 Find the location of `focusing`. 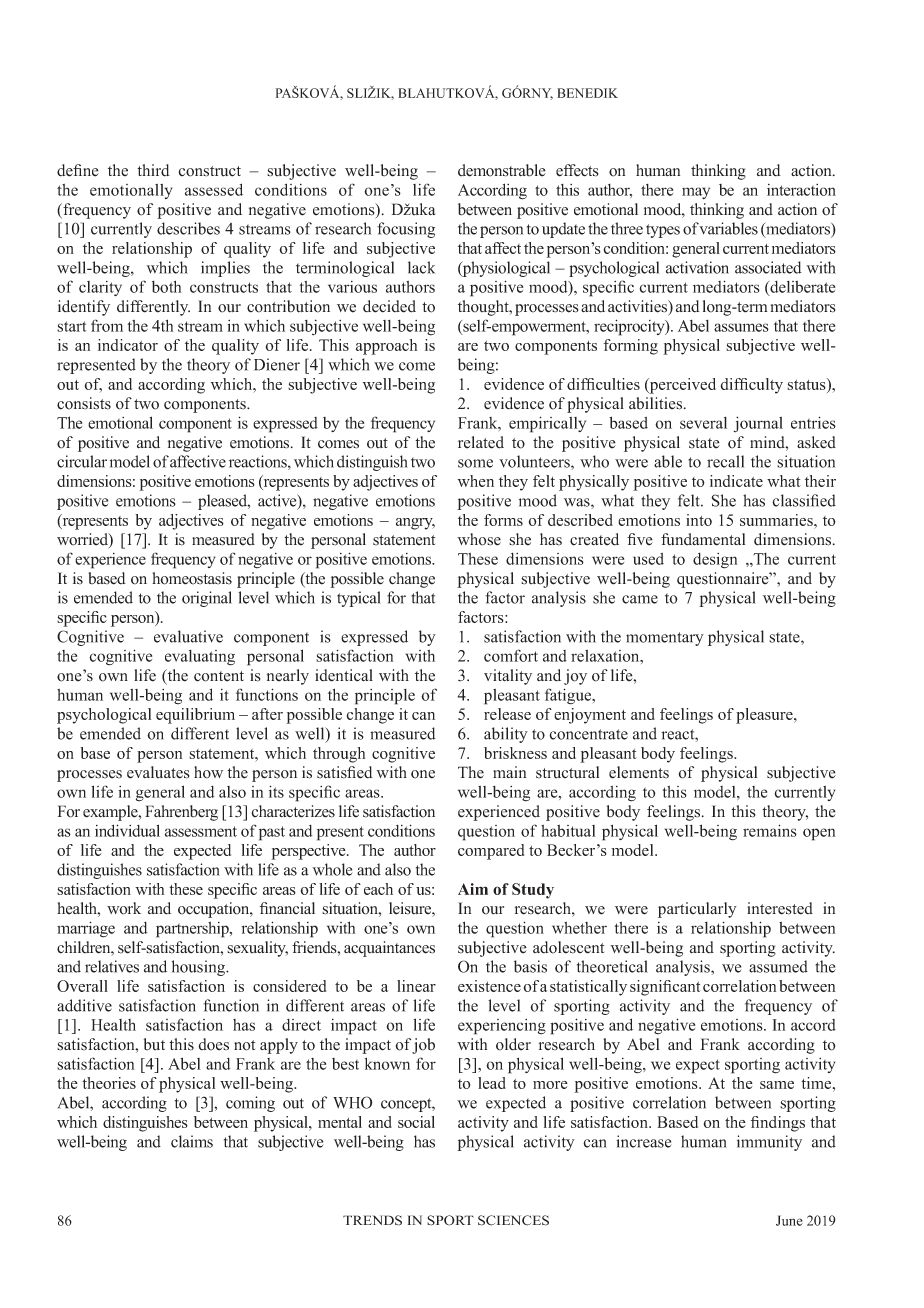

focusing is located at coordinates (406, 230).
